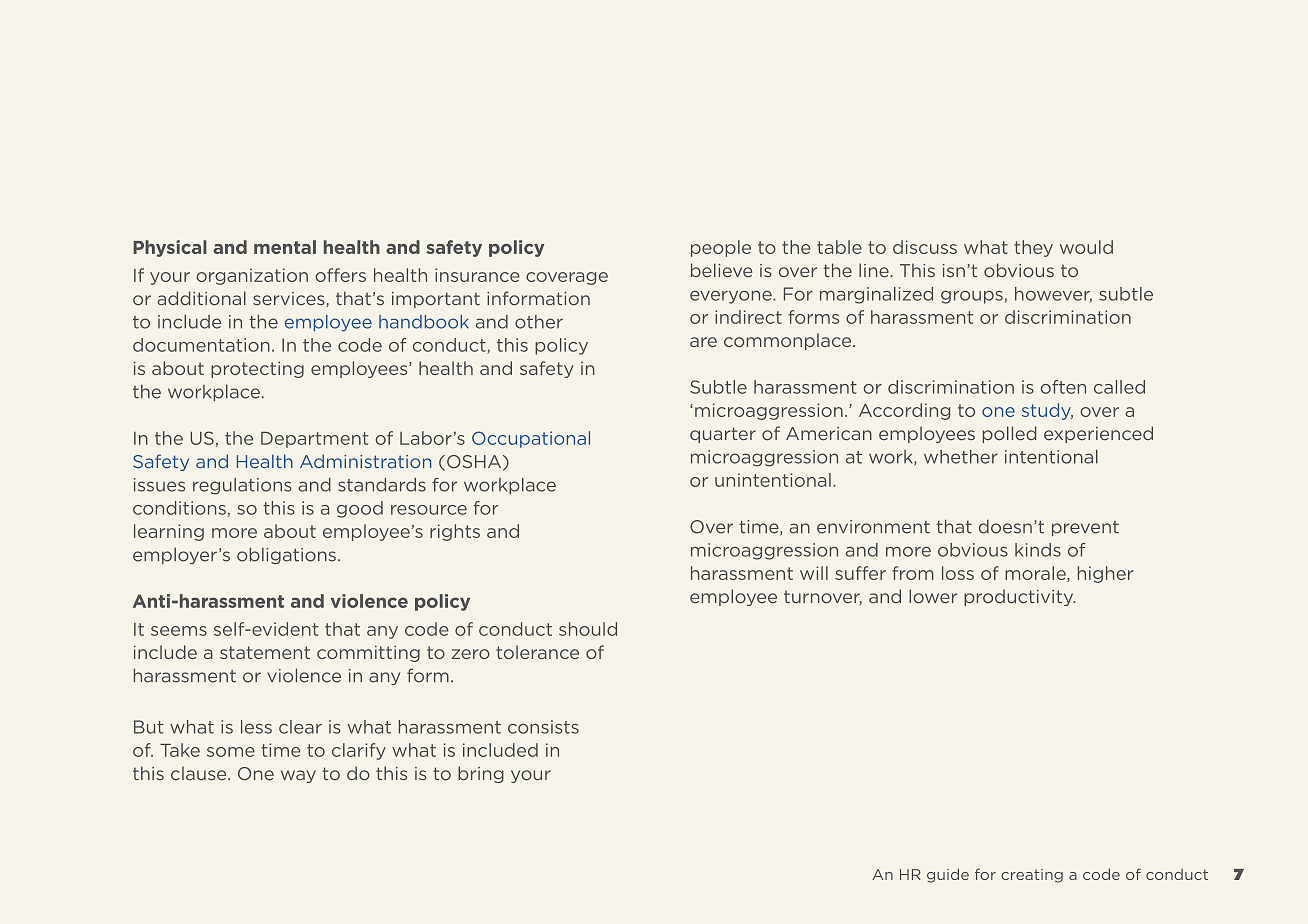 This screenshot has width=1308, height=924. What do you see at coordinates (252, 276) in the screenshot?
I see `organization` at bounding box center [252, 276].
